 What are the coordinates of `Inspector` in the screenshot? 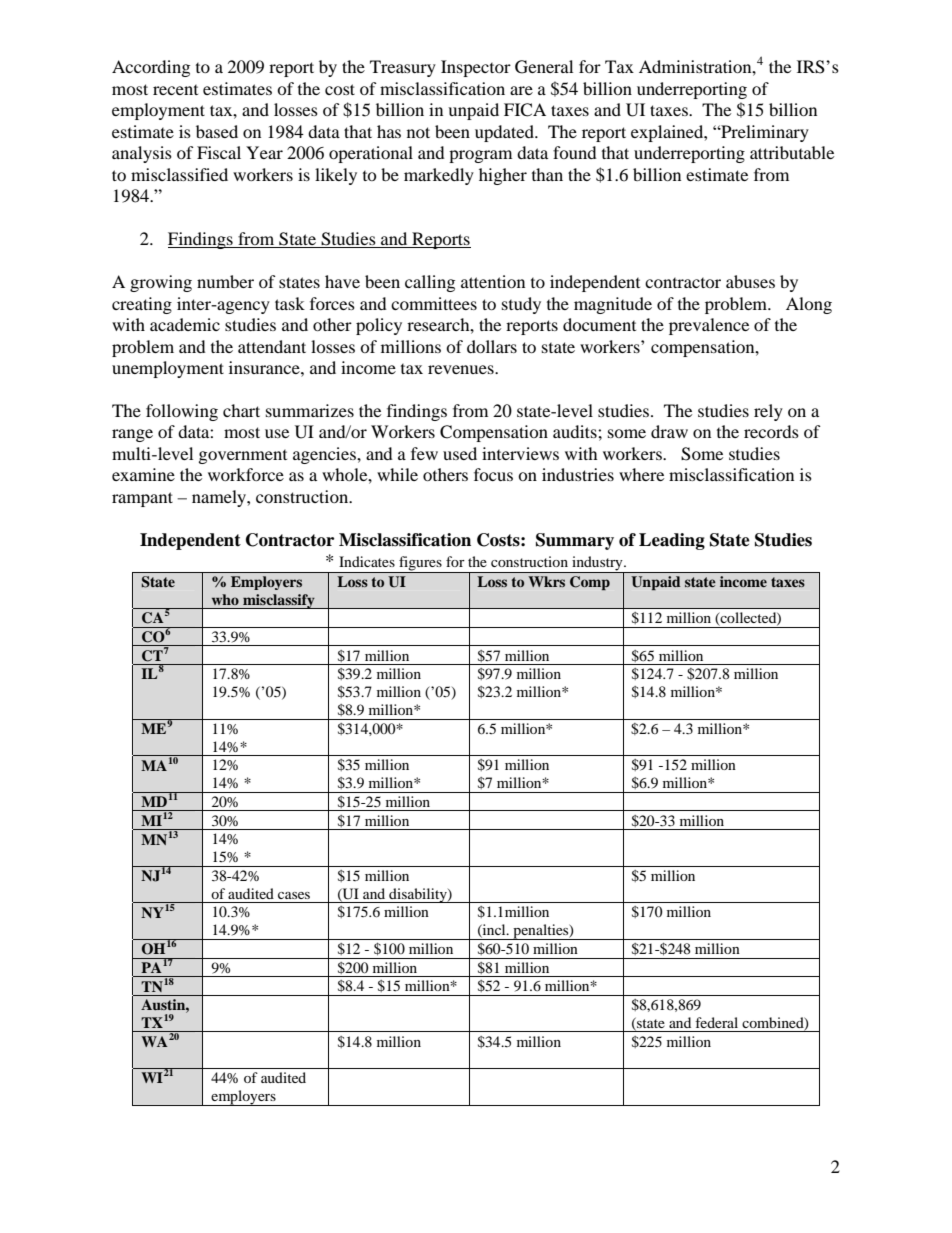 It's located at (476, 68).
